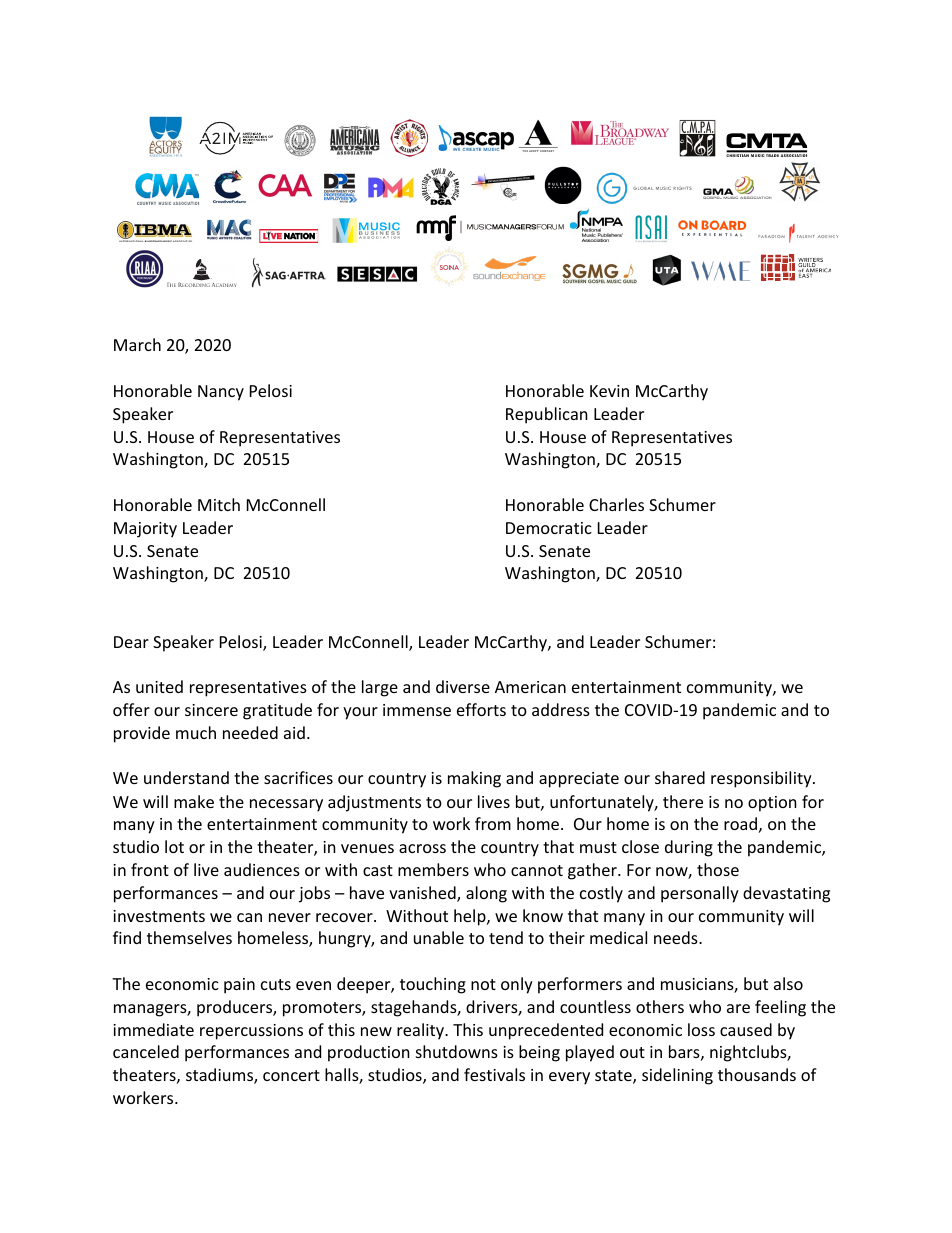  I want to click on Majority, so click(145, 530).
